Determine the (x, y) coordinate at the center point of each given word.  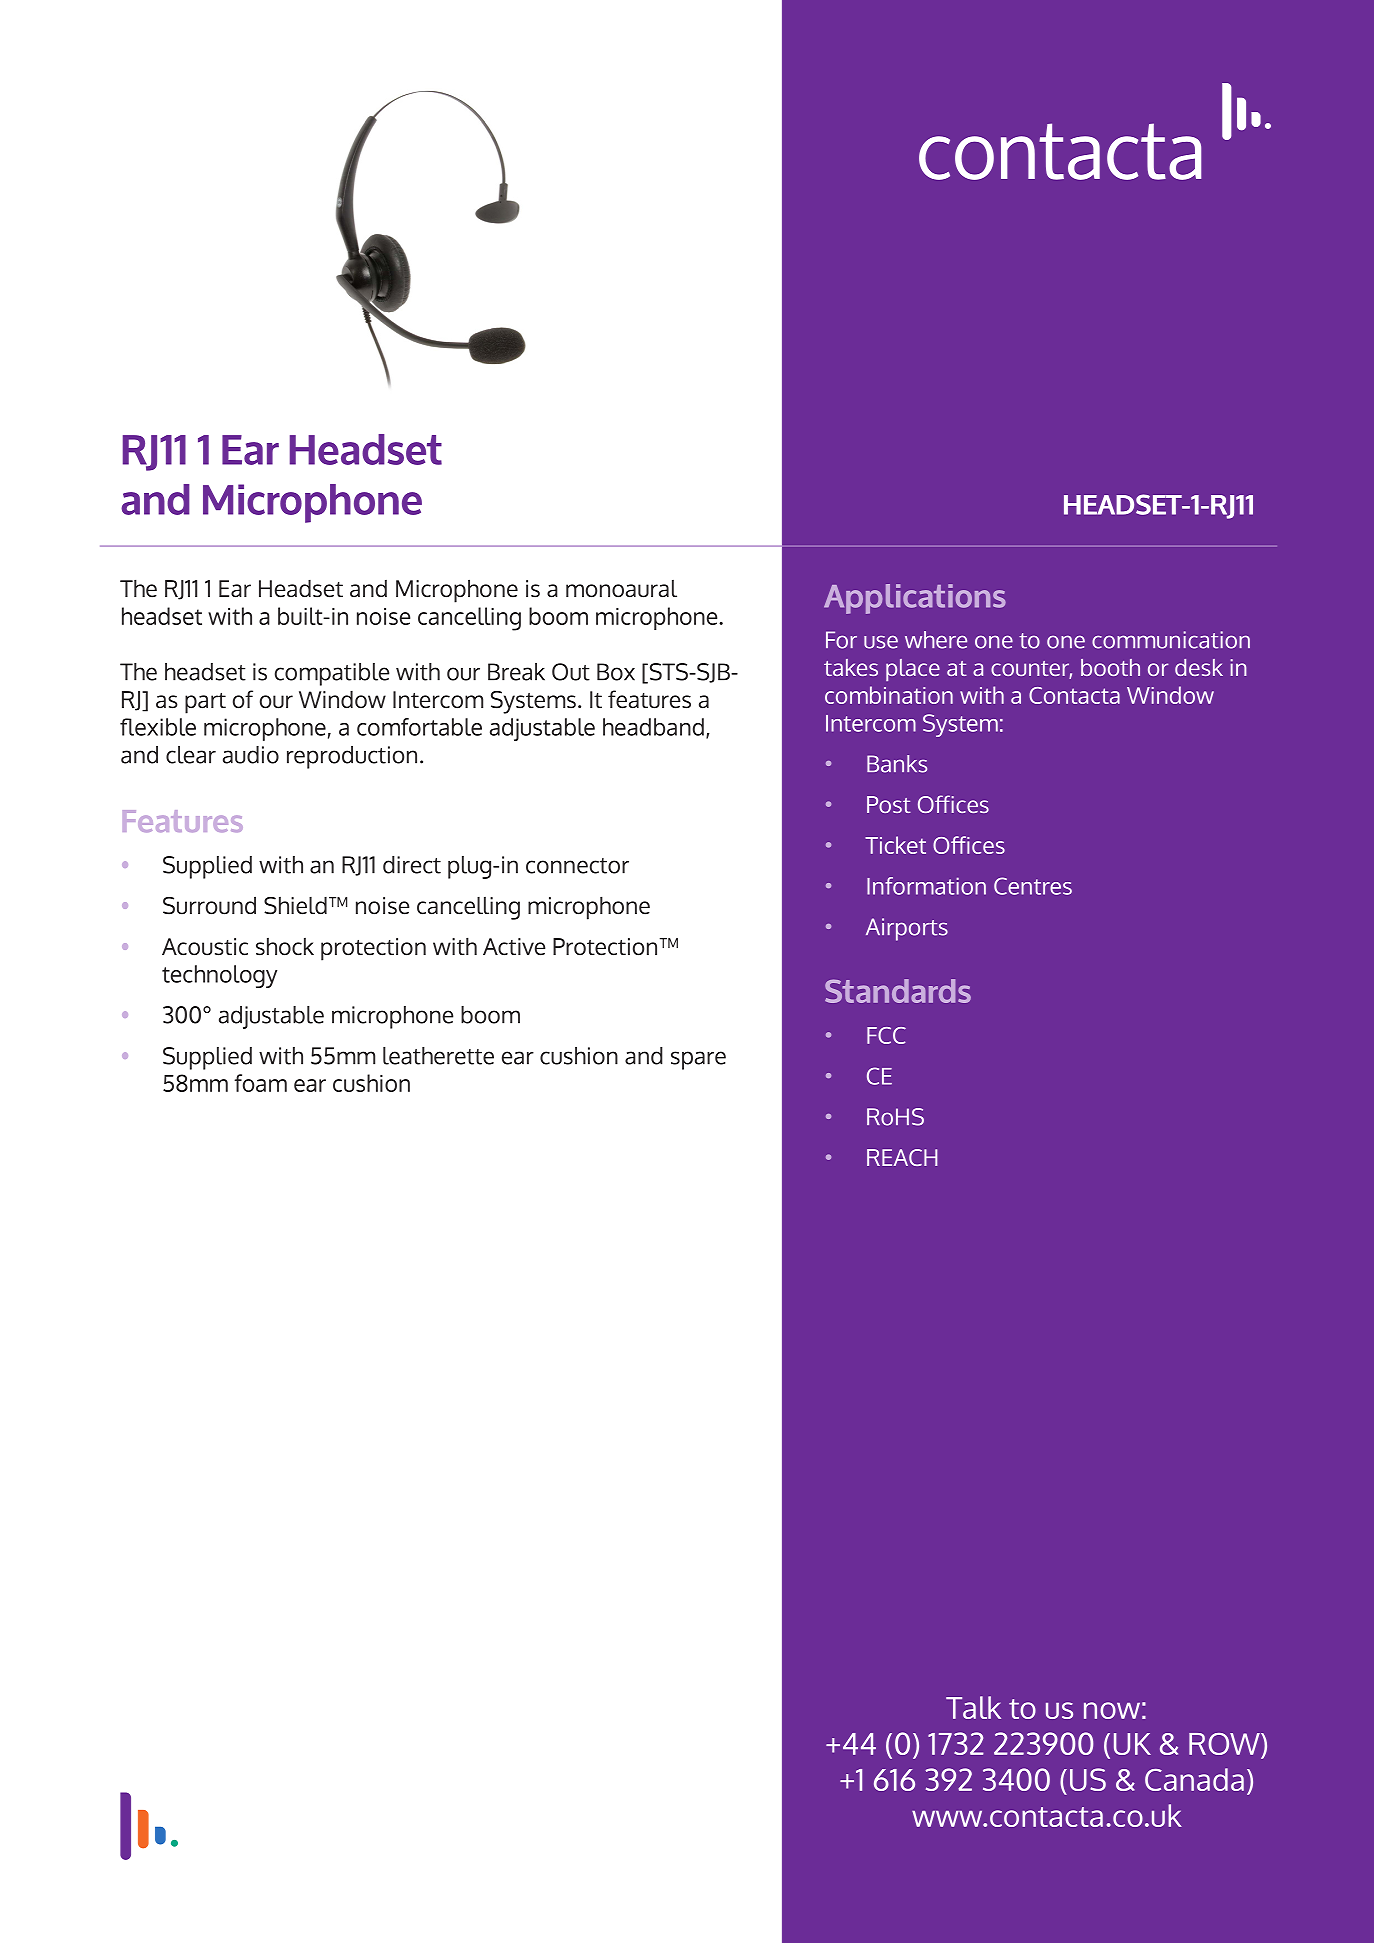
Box (616, 672)
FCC (886, 1035)
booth (1110, 667)
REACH (902, 1157)
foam (260, 1083)
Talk (973, 1707)
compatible (332, 674)
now (1112, 1710)
